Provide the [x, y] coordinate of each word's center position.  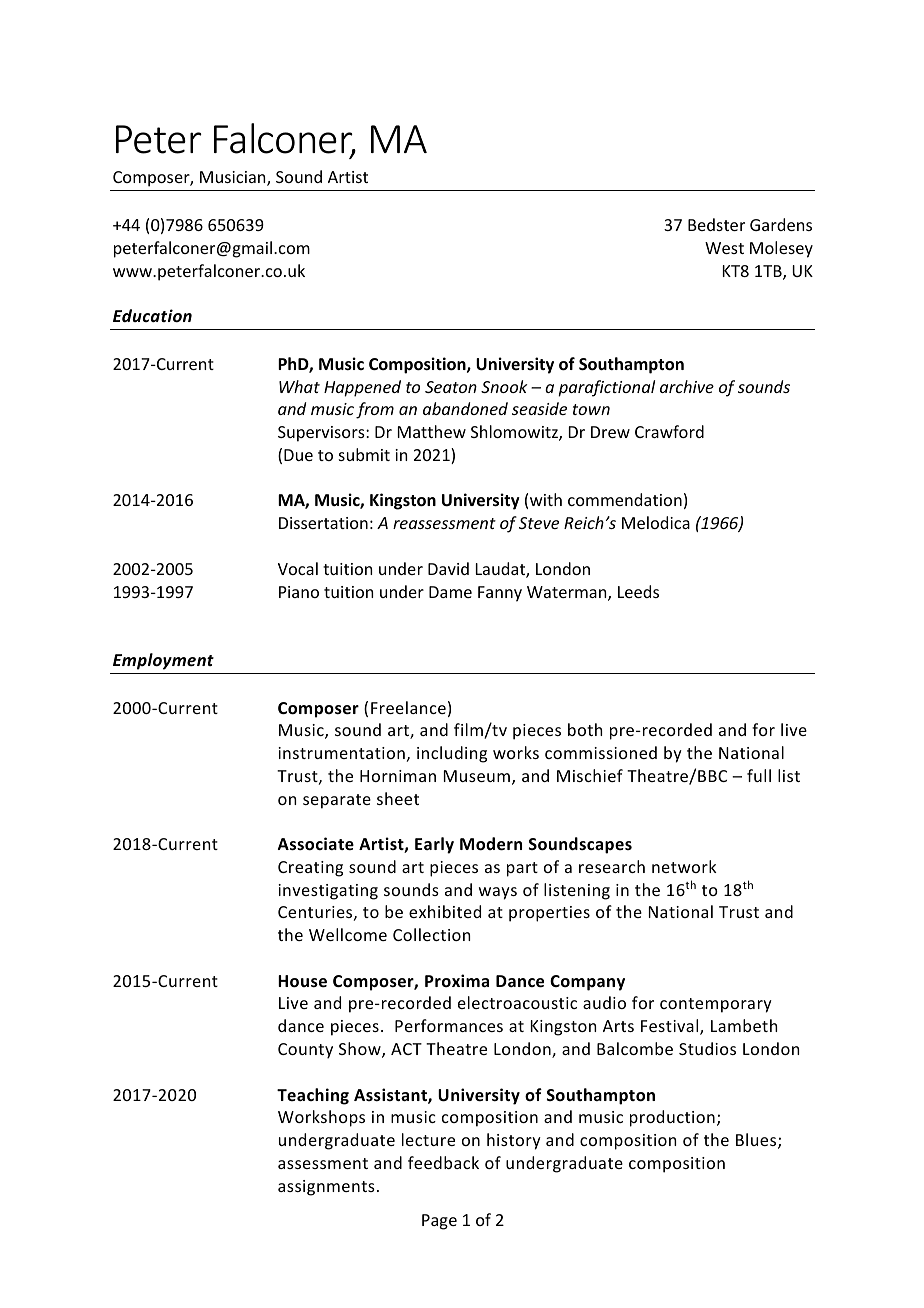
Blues [757, 1141]
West [724, 248]
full [759, 775]
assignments [326, 1188]
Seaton [451, 387]
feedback [443, 1162]
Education [152, 315]
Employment [163, 661]
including [452, 754]
